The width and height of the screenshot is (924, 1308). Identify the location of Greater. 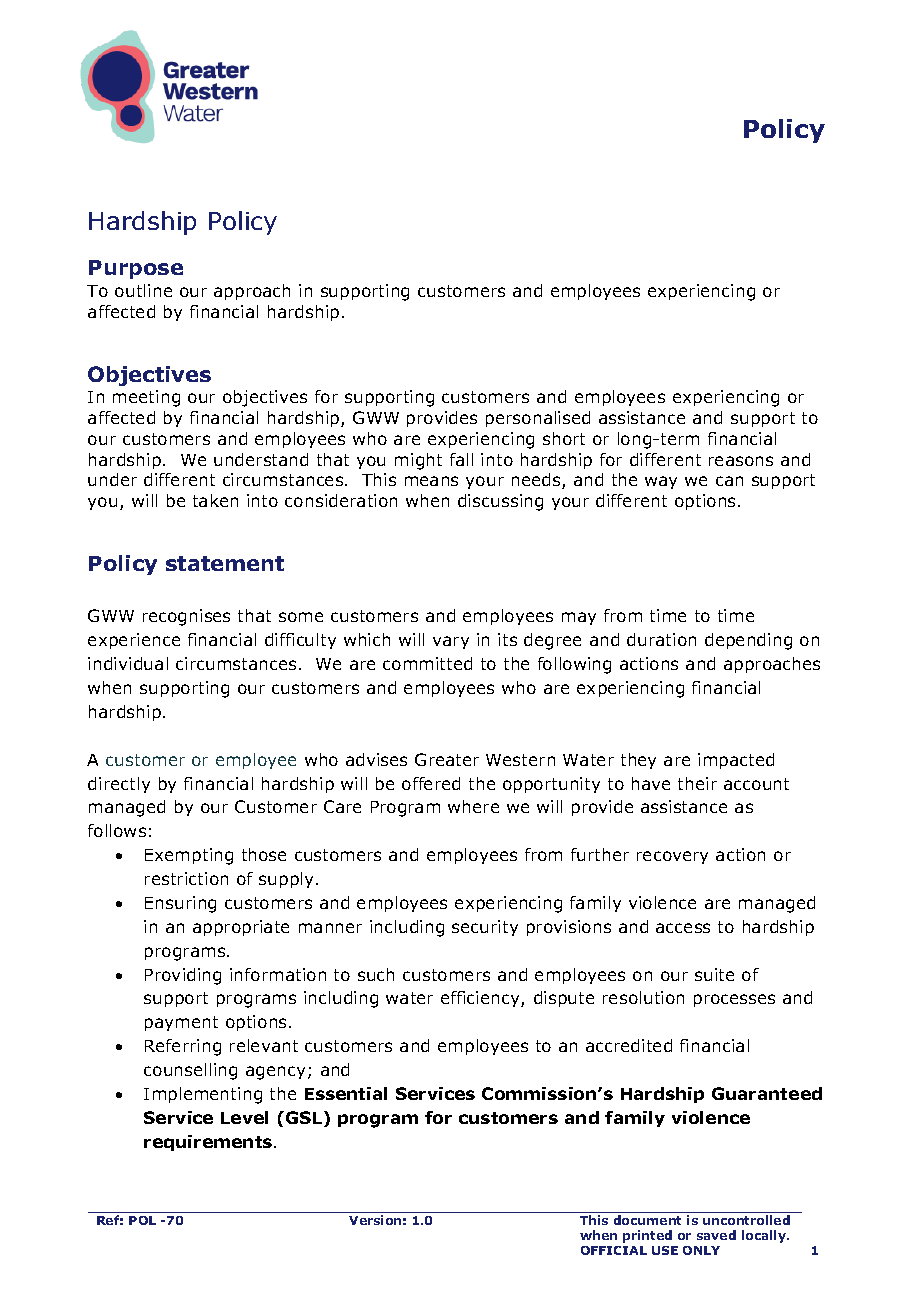
(447, 759).
